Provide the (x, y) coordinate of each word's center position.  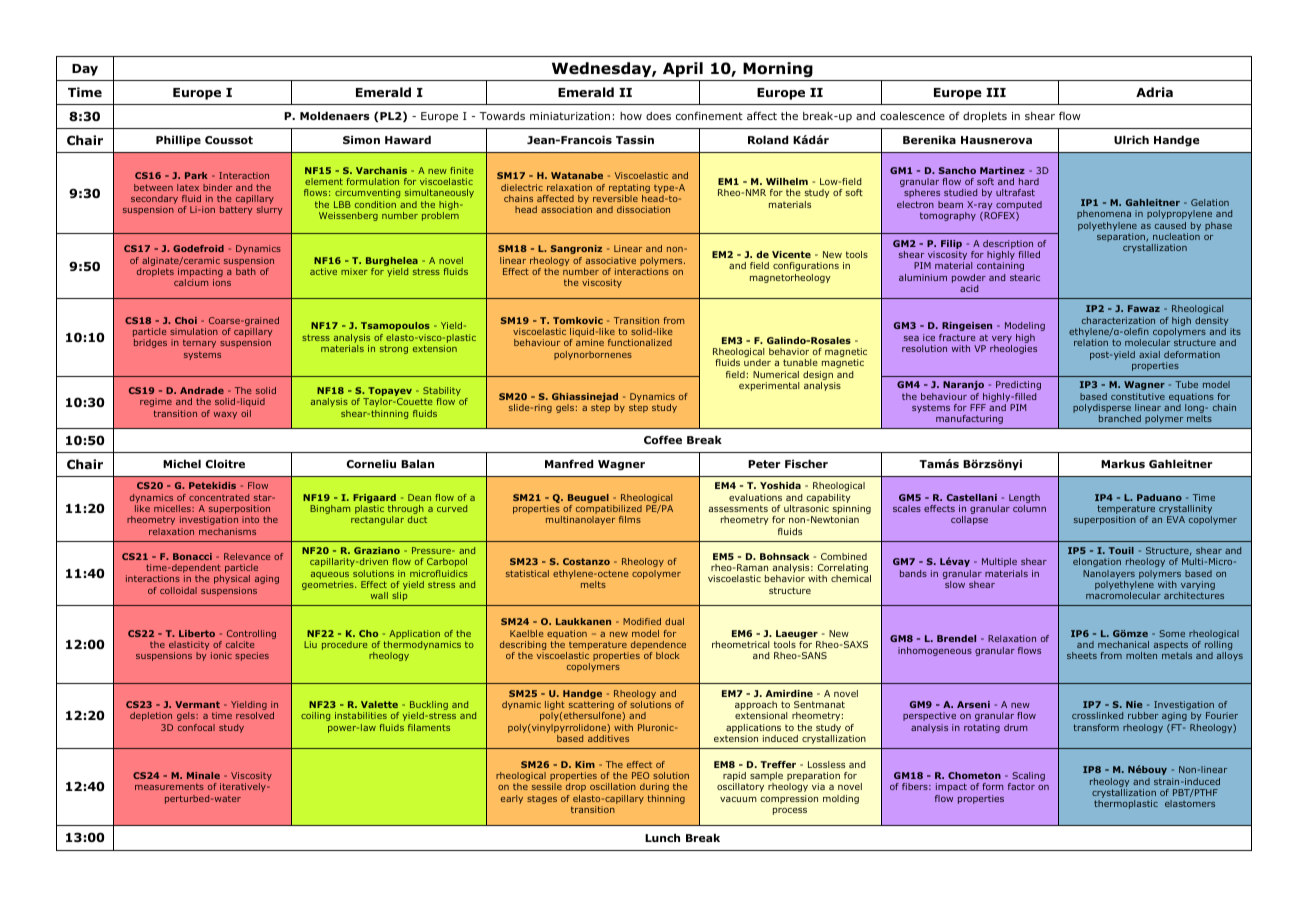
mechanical (1123, 644)
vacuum (738, 799)
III (996, 92)
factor (1021, 786)
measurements (169, 786)
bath (246, 271)
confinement (709, 115)
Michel (182, 463)
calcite (240, 644)
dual (674, 621)
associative (611, 260)
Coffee (663, 439)
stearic (1025, 277)
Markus (1123, 463)
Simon (361, 139)
